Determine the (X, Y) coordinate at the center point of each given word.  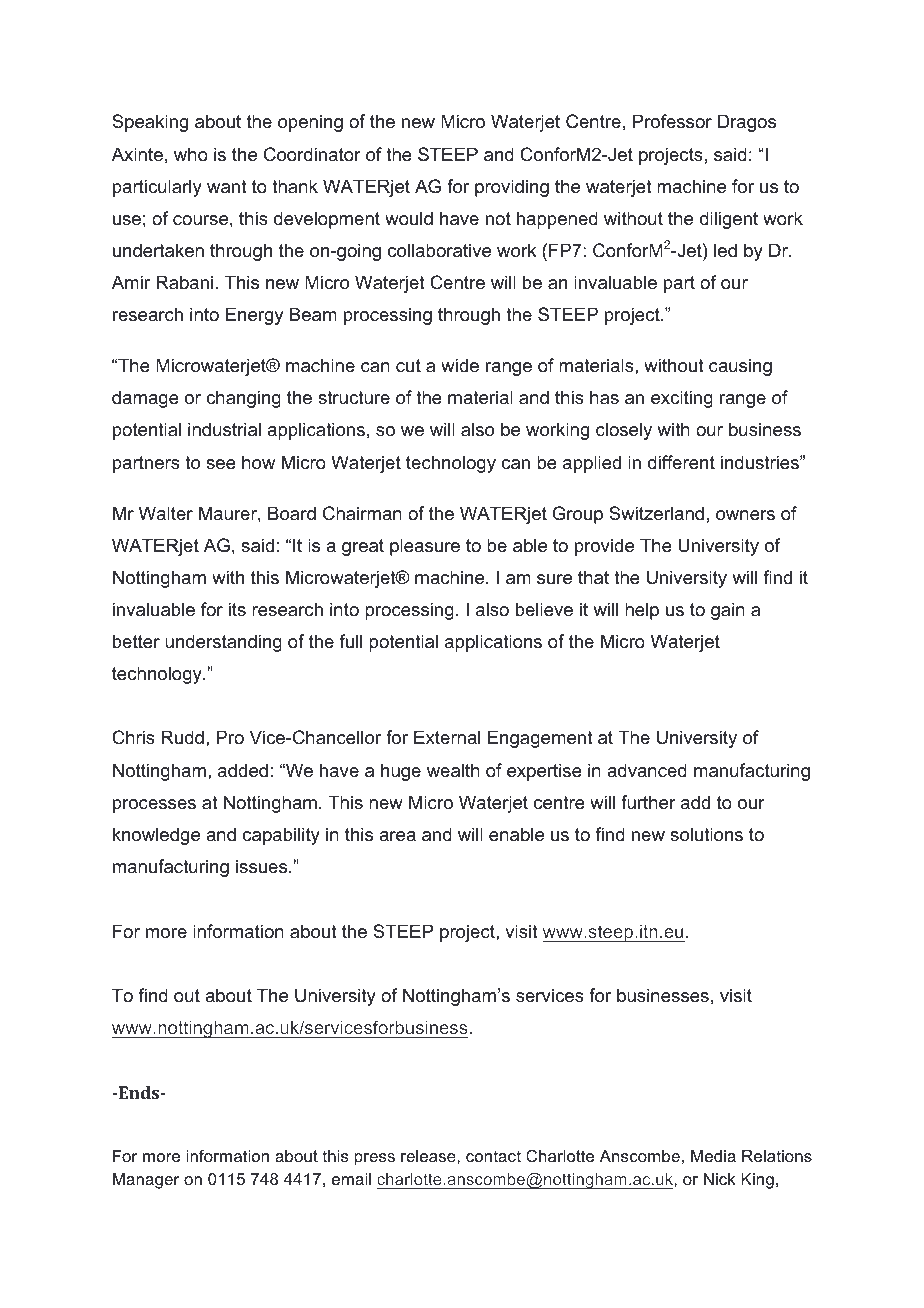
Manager (146, 1181)
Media (713, 1156)
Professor (672, 121)
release (429, 1156)
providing (512, 188)
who (191, 154)
